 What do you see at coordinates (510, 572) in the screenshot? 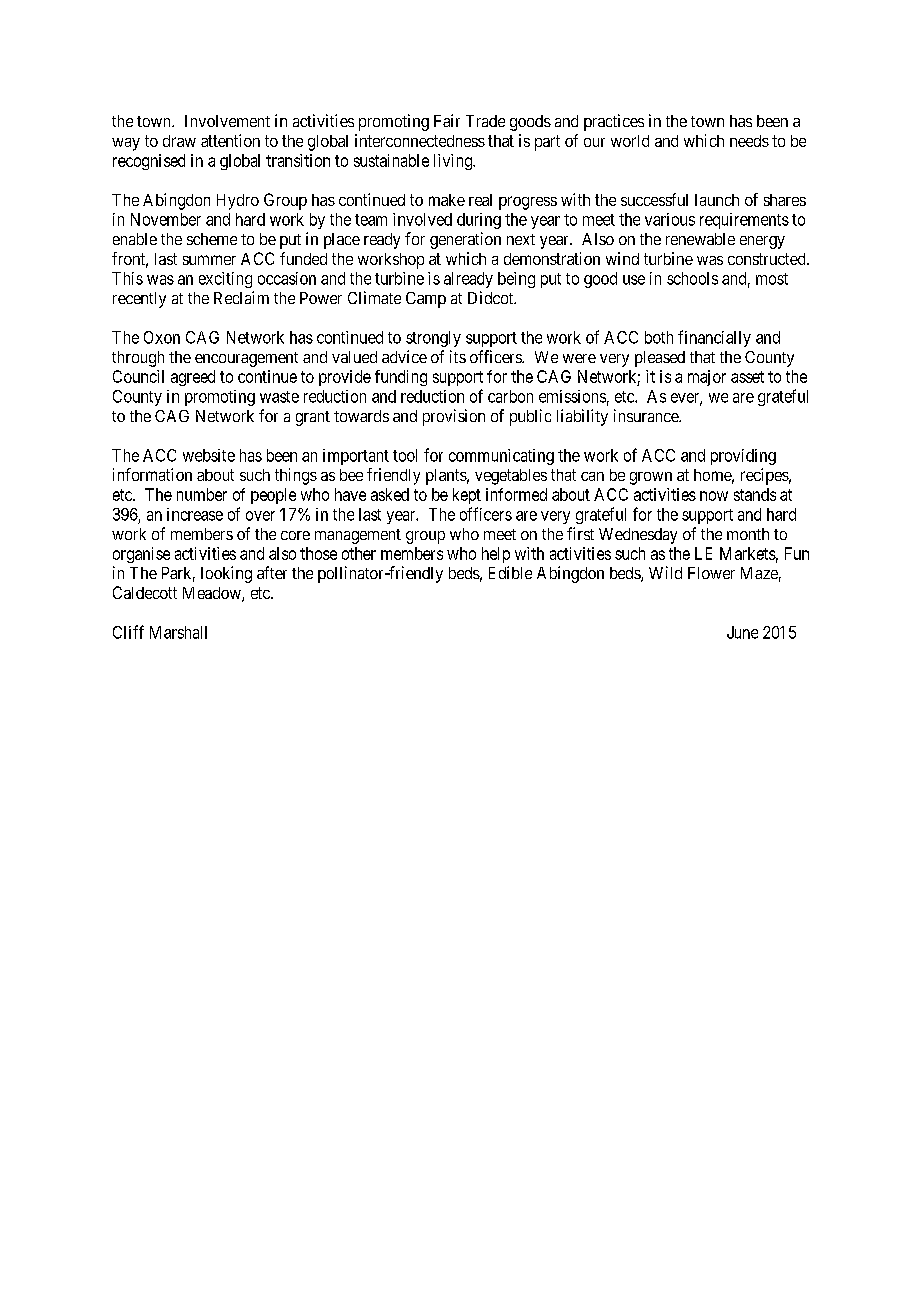
I see `Edible` at bounding box center [510, 572].
